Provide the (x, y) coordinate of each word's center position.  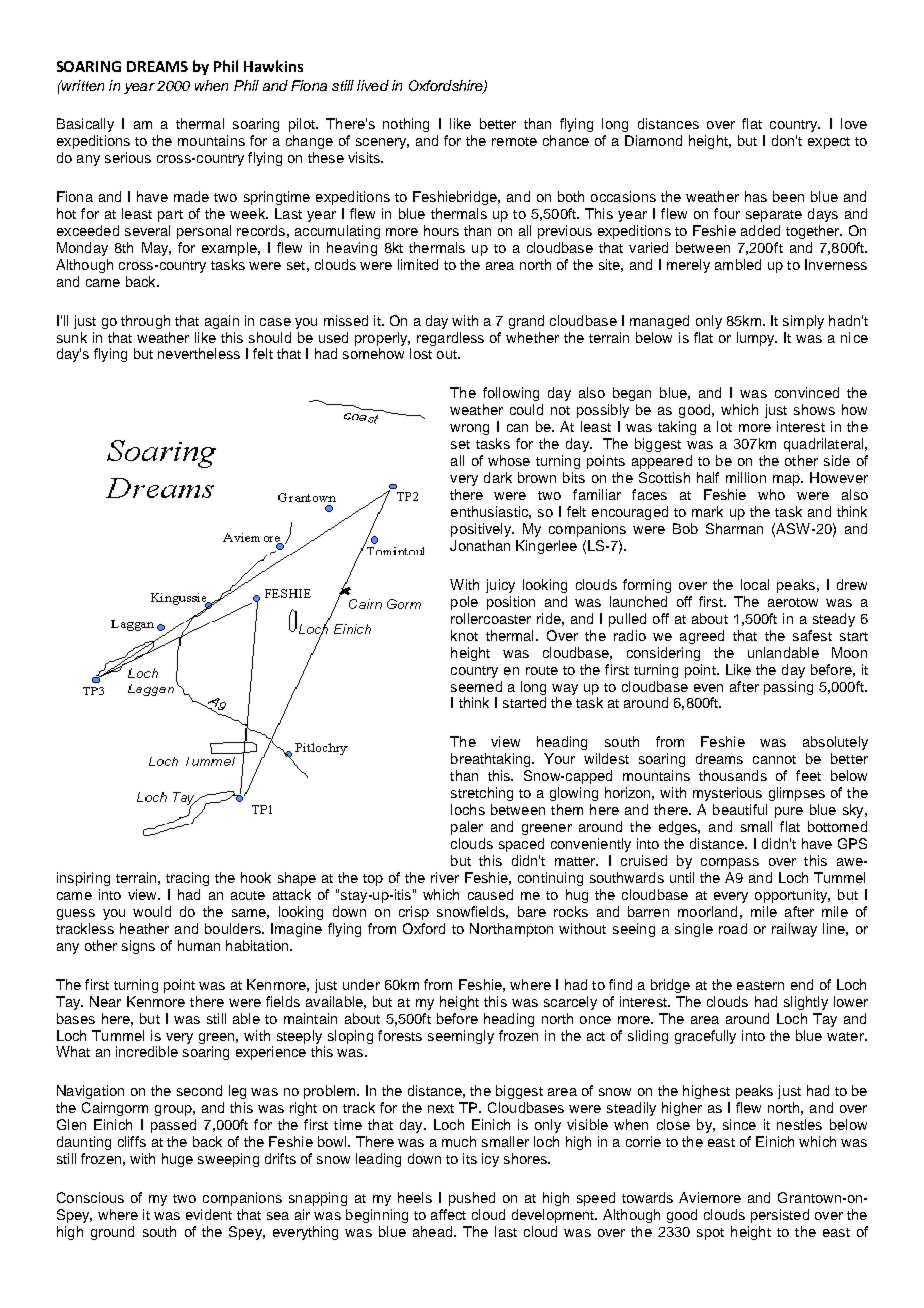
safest (812, 635)
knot (464, 635)
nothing (406, 125)
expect (829, 143)
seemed (476, 686)
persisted (780, 1216)
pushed (472, 1199)
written (82, 85)
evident (209, 1214)
